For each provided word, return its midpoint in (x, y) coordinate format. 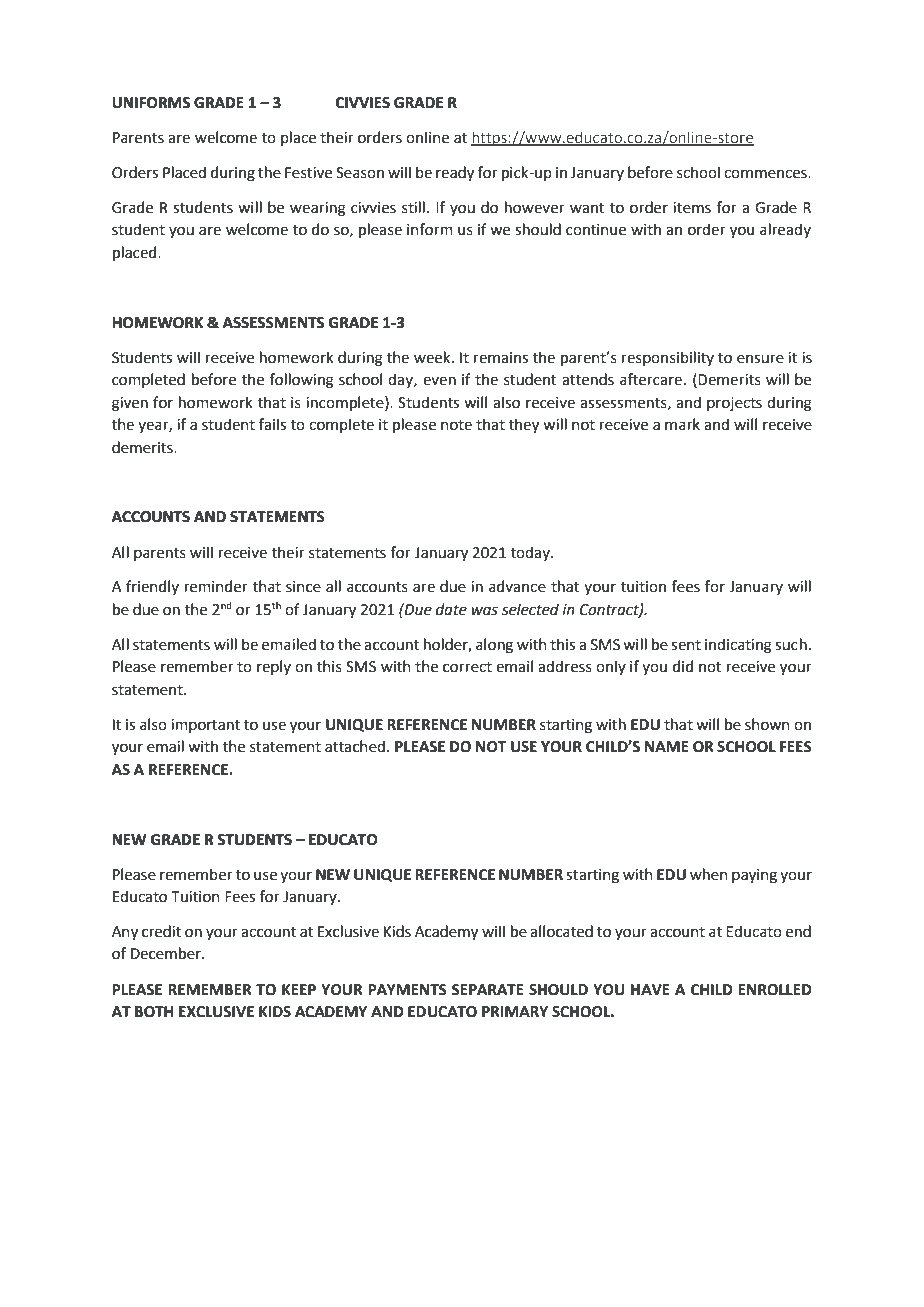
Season (360, 173)
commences (766, 174)
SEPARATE (488, 990)
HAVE (650, 989)
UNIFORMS (151, 103)
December (167, 953)
